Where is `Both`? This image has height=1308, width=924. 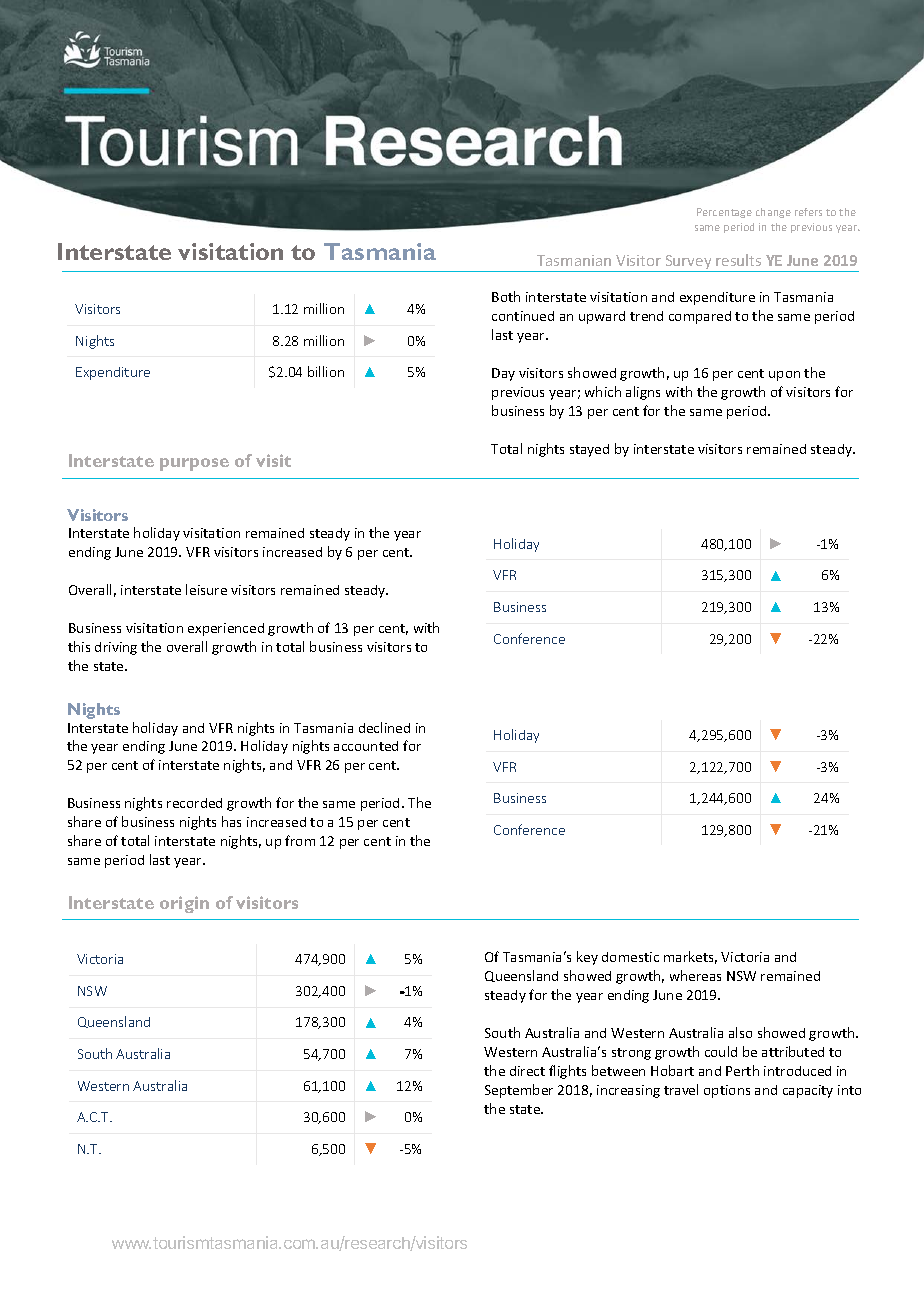
Both is located at coordinates (506, 296).
